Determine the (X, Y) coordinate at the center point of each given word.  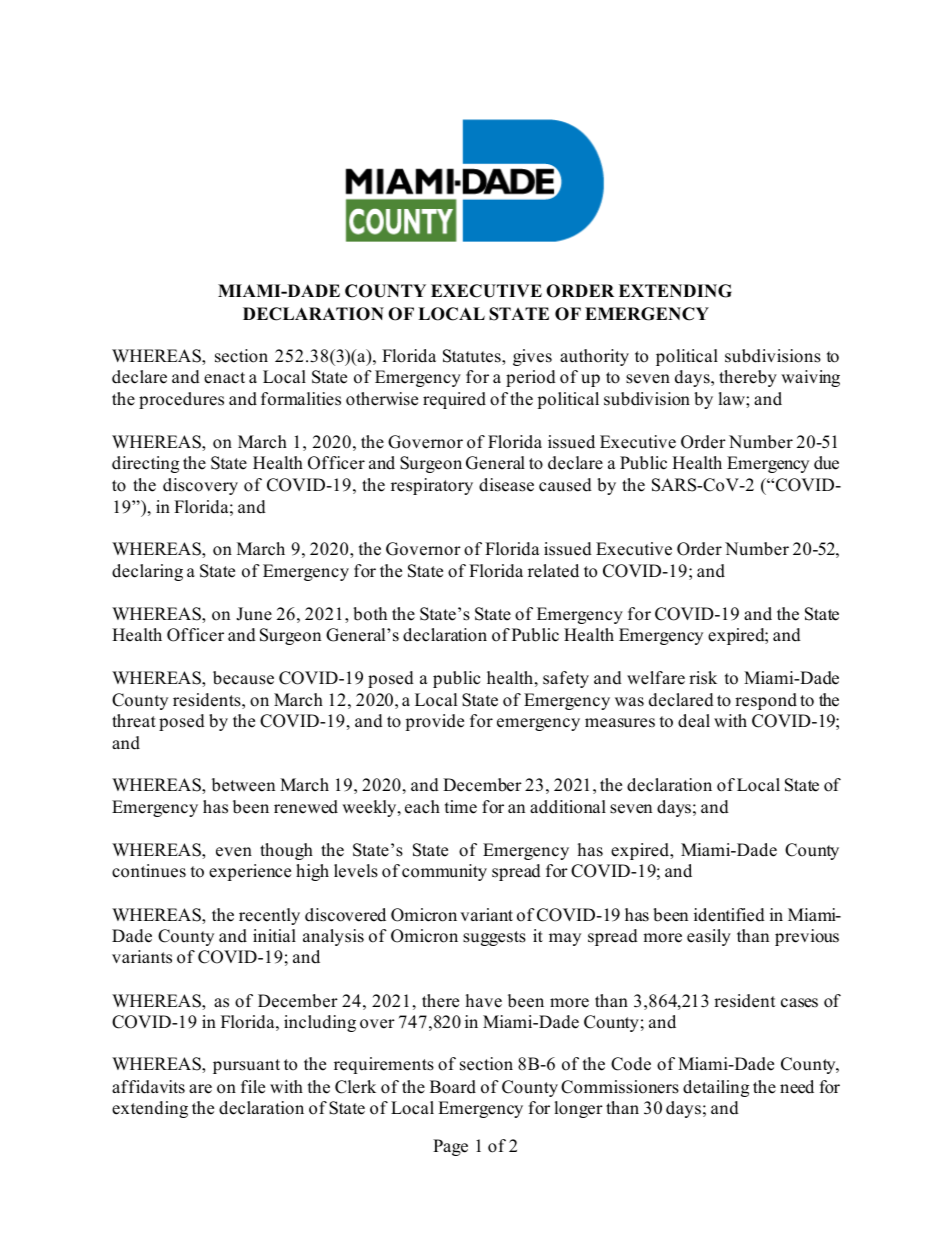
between (243, 785)
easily (709, 937)
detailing (716, 1088)
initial (274, 935)
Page (450, 1147)
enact (224, 378)
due (826, 463)
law (732, 398)
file (253, 1087)
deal (694, 721)
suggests (494, 938)
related (553, 571)
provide (434, 722)
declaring (147, 572)
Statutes (473, 357)
